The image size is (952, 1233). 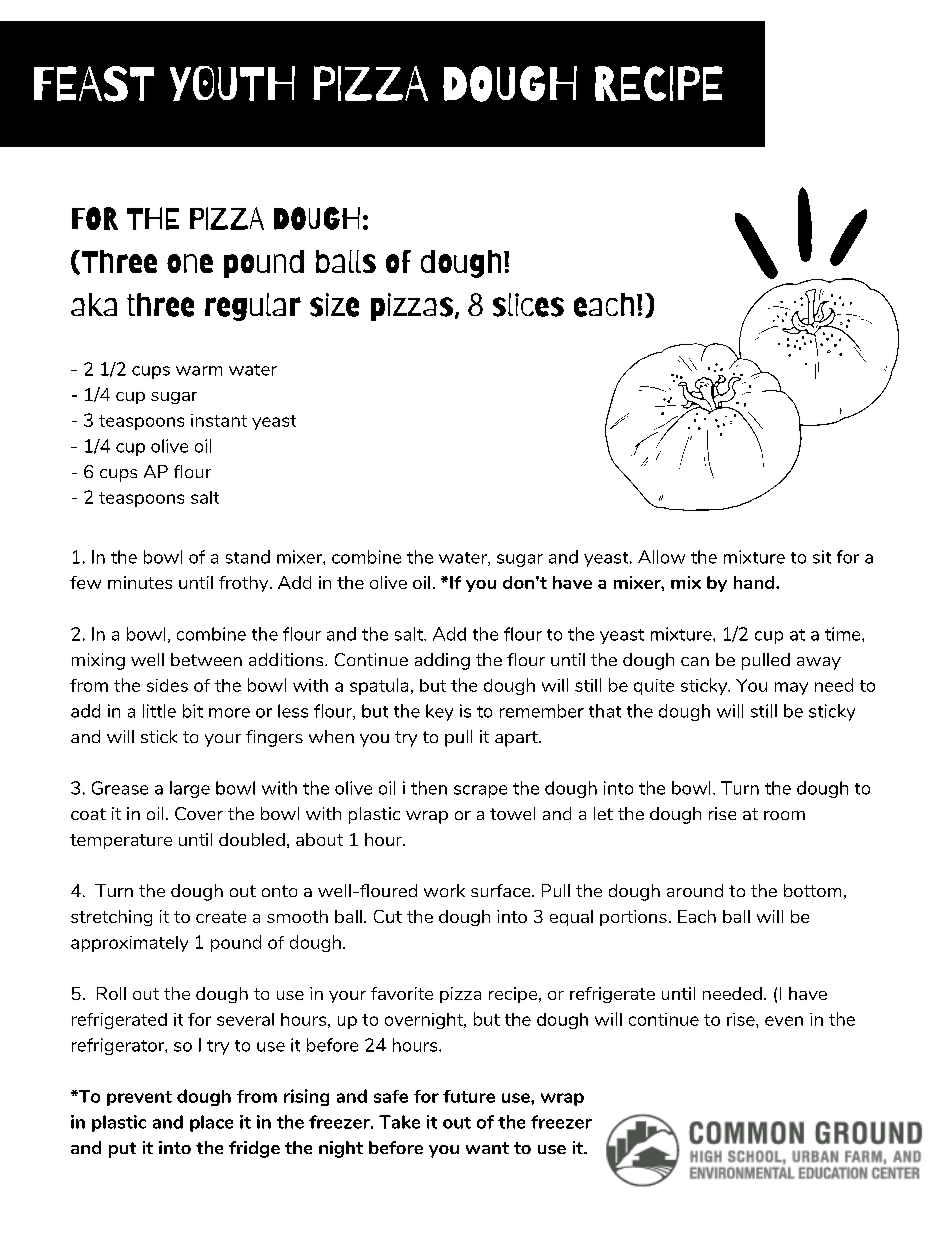 What do you see at coordinates (661, 557) in the page?
I see `Allow` at bounding box center [661, 557].
